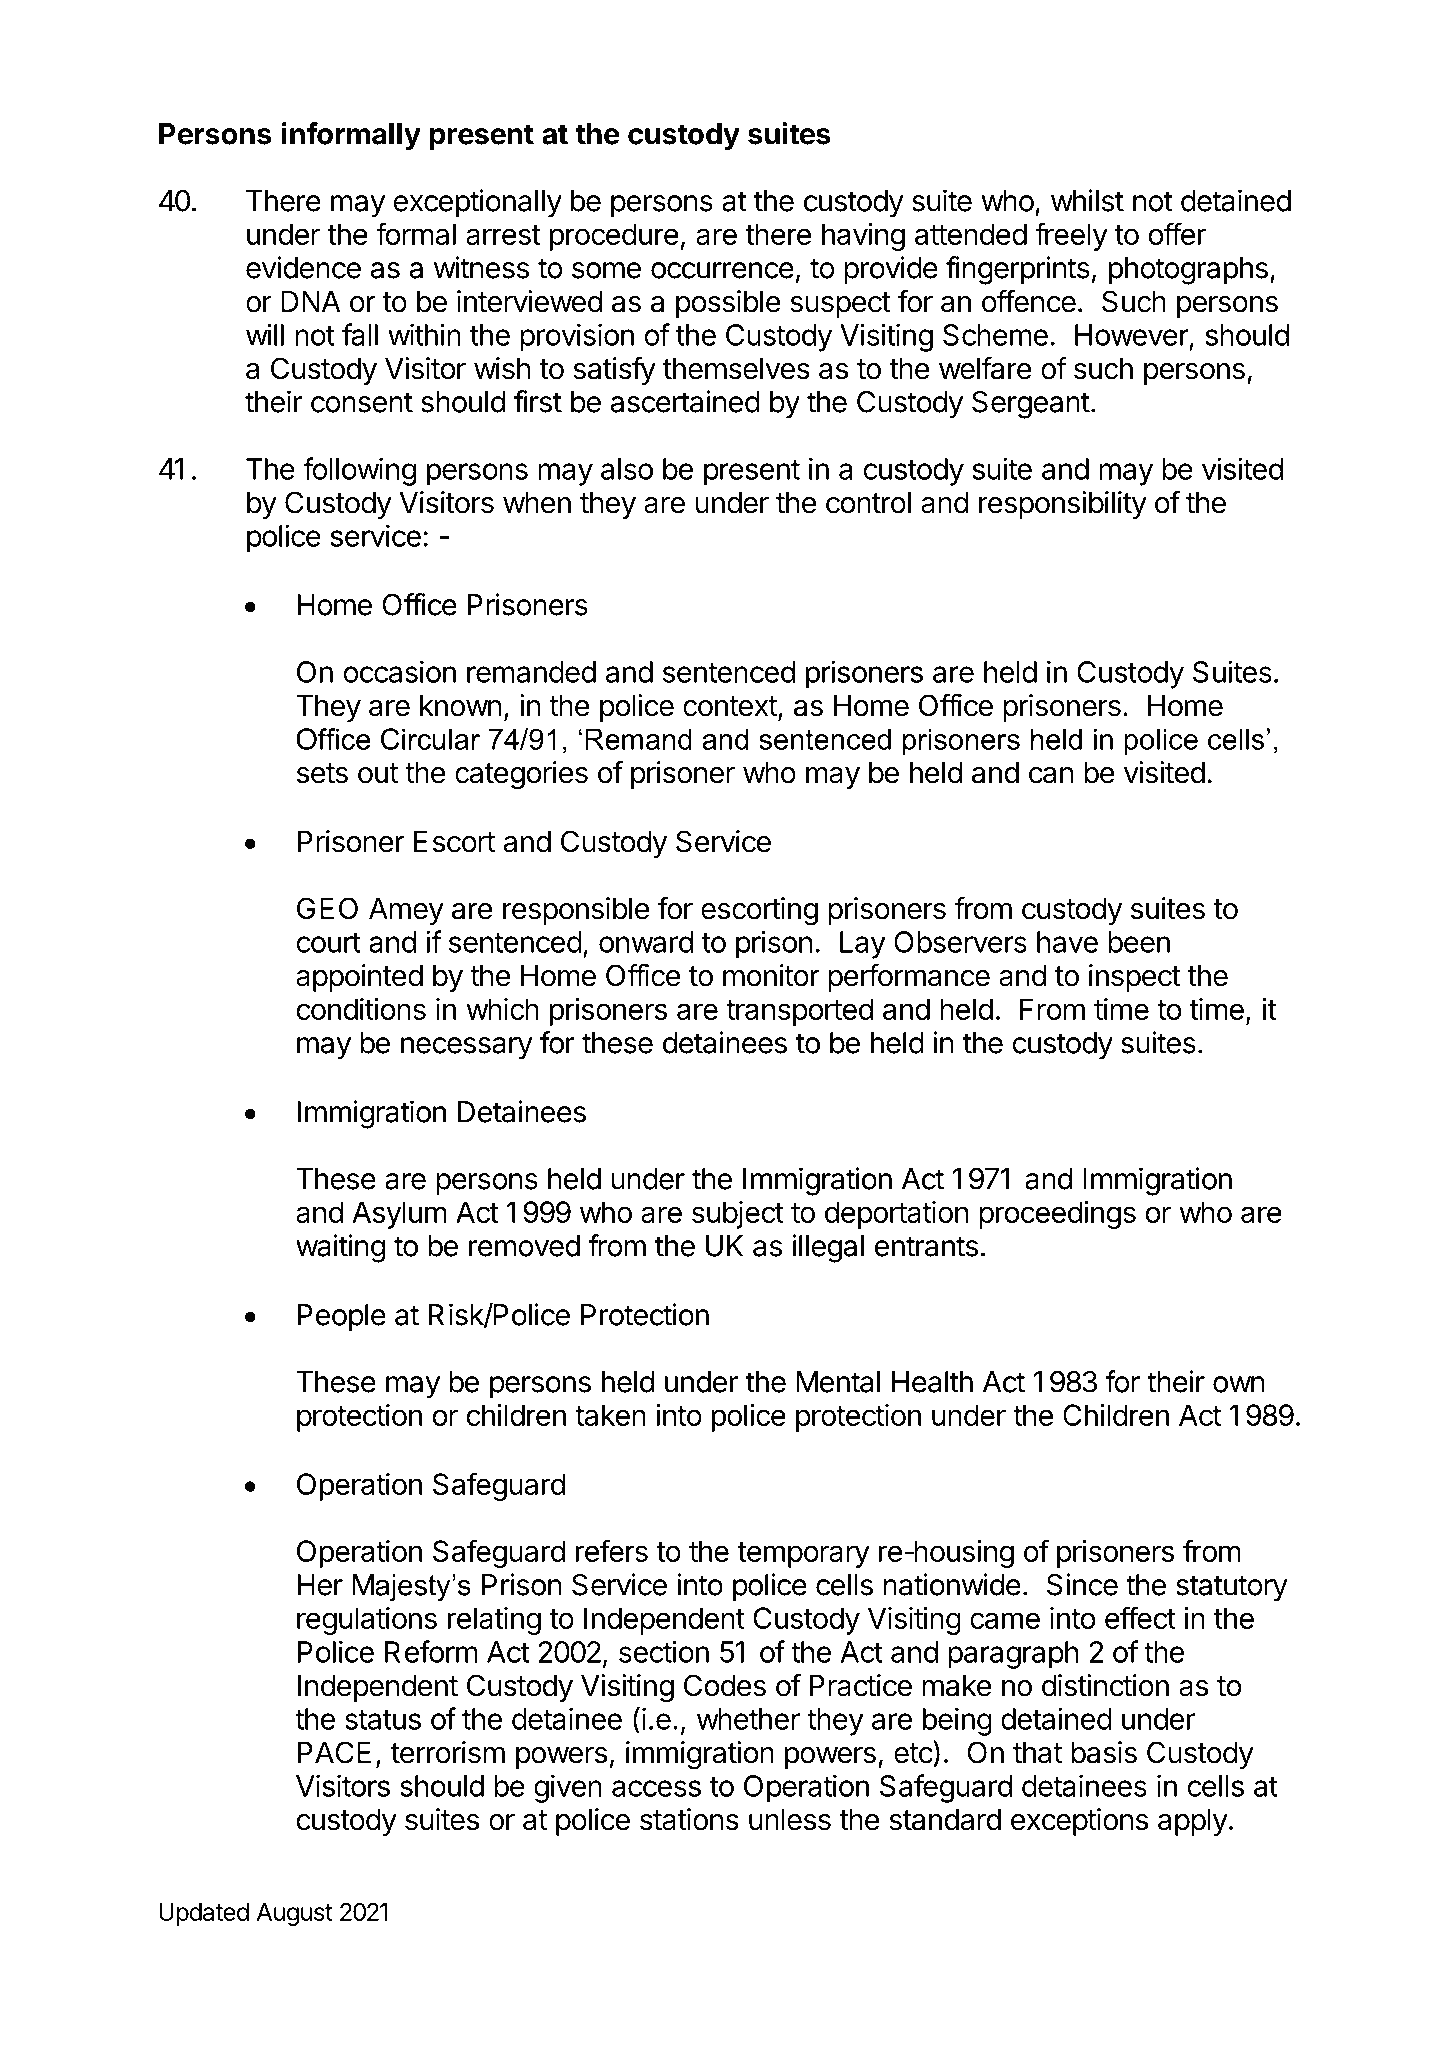 The width and height of the document is (1446, 2045). Describe the element at coordinates (1079, 1822) in the document. I see `exceptions` at that location.
